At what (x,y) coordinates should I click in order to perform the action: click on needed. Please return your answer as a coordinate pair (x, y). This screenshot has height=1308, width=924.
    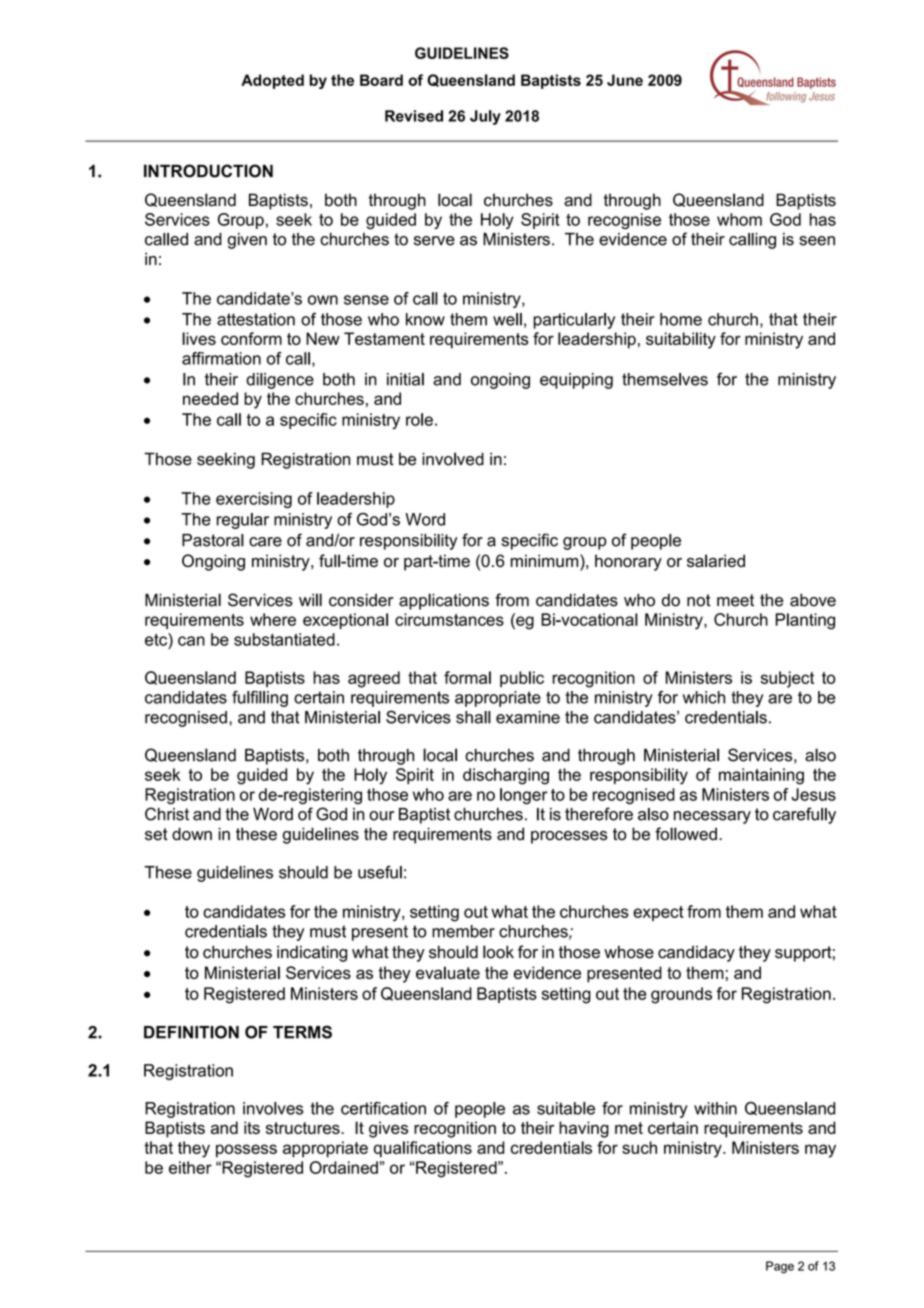
    Looking at the image, I should click on (210, 398).
